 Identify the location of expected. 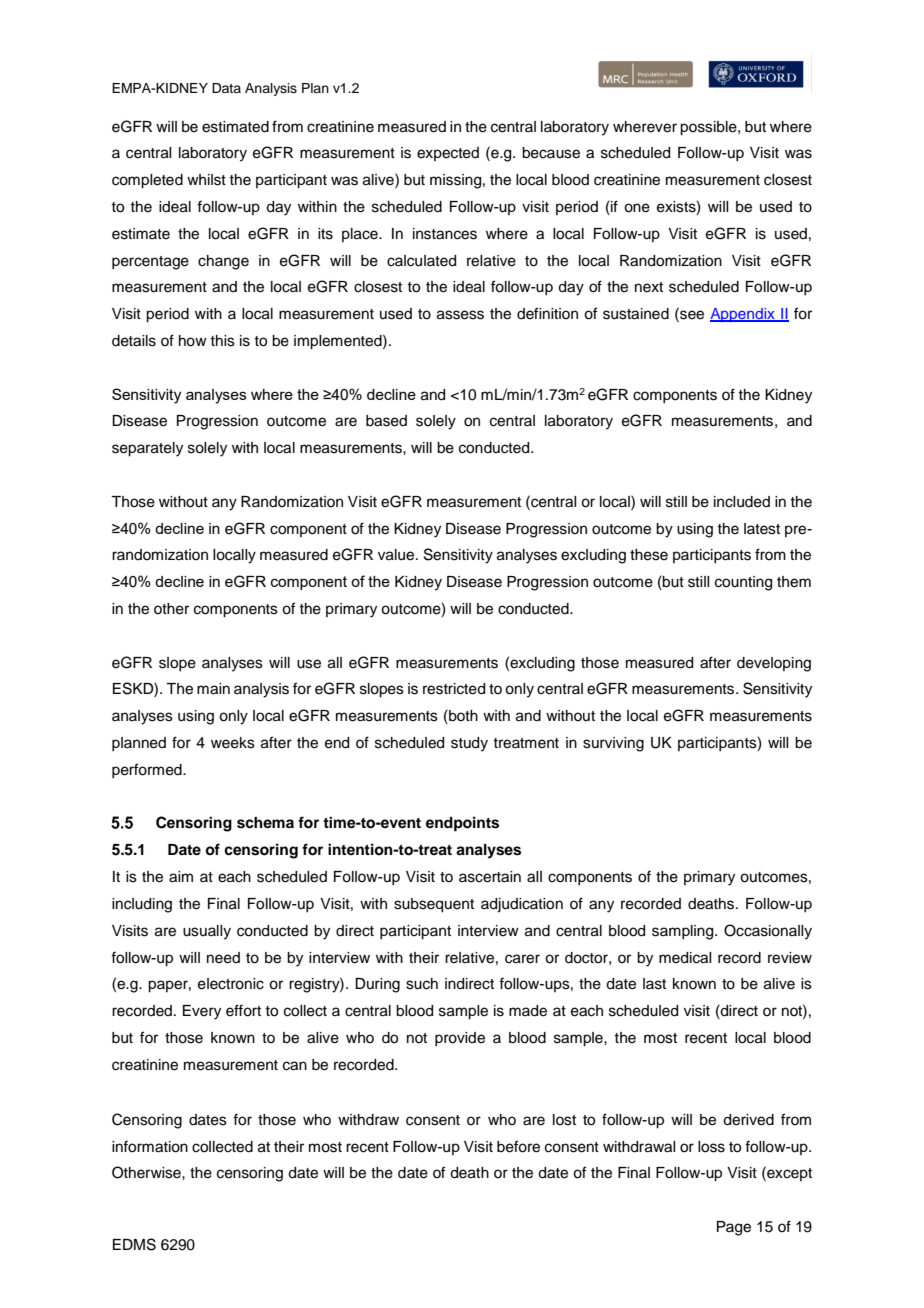
(448, 154).
